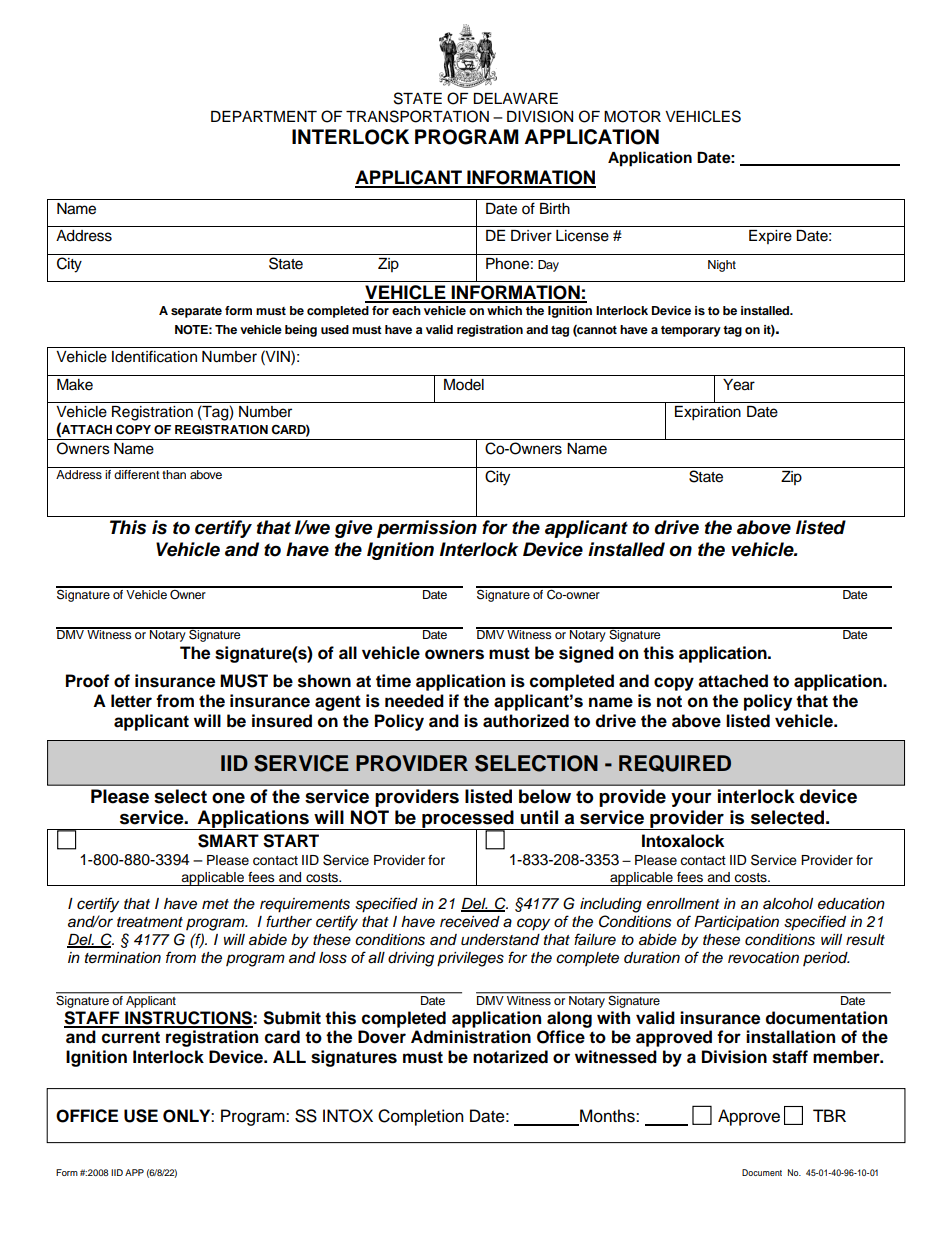 The width and height of the page is (952, 1233). I want to click on notarized, so click(510, 1057).
